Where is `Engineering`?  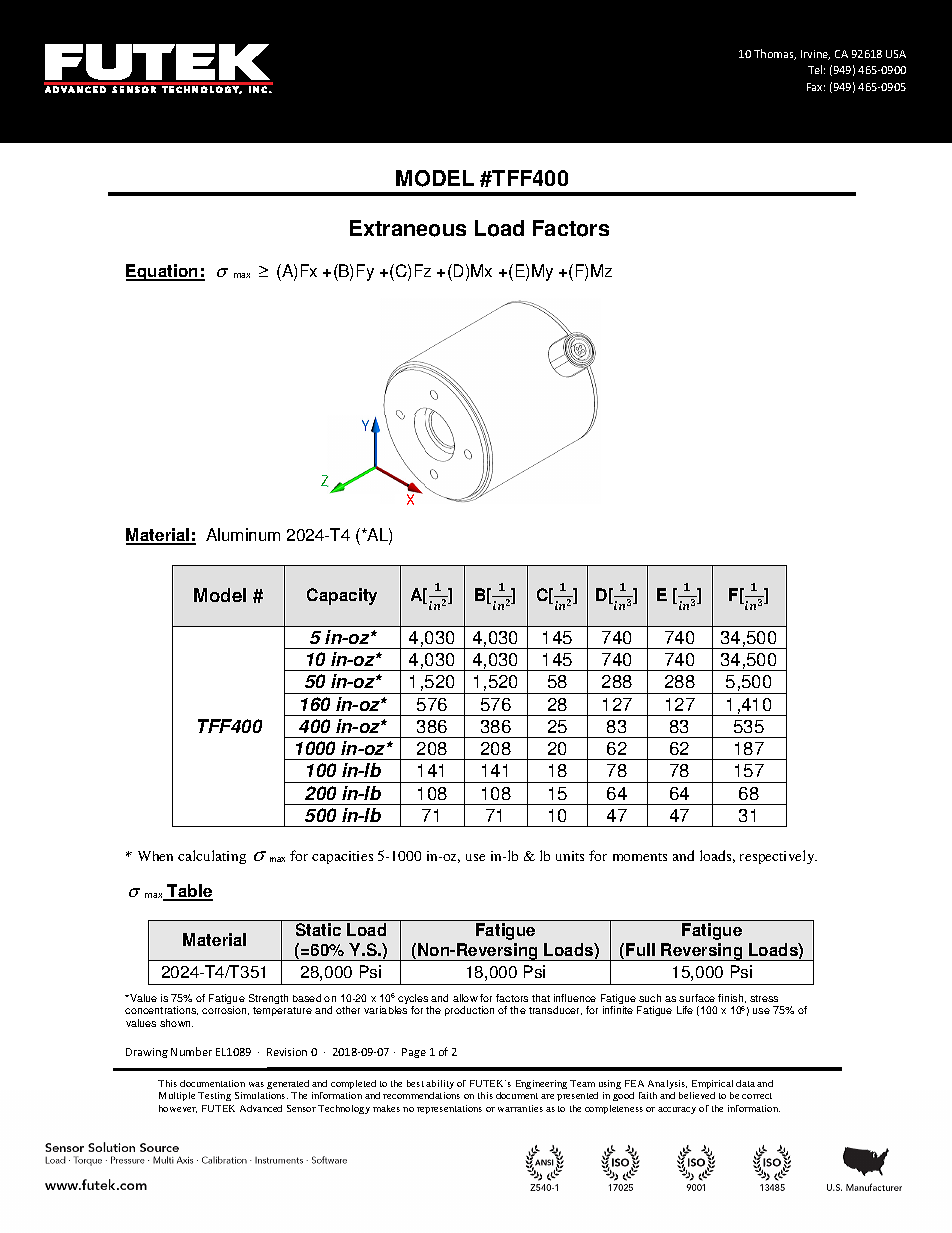
Engineering is located at coordinates (541, 1084).
